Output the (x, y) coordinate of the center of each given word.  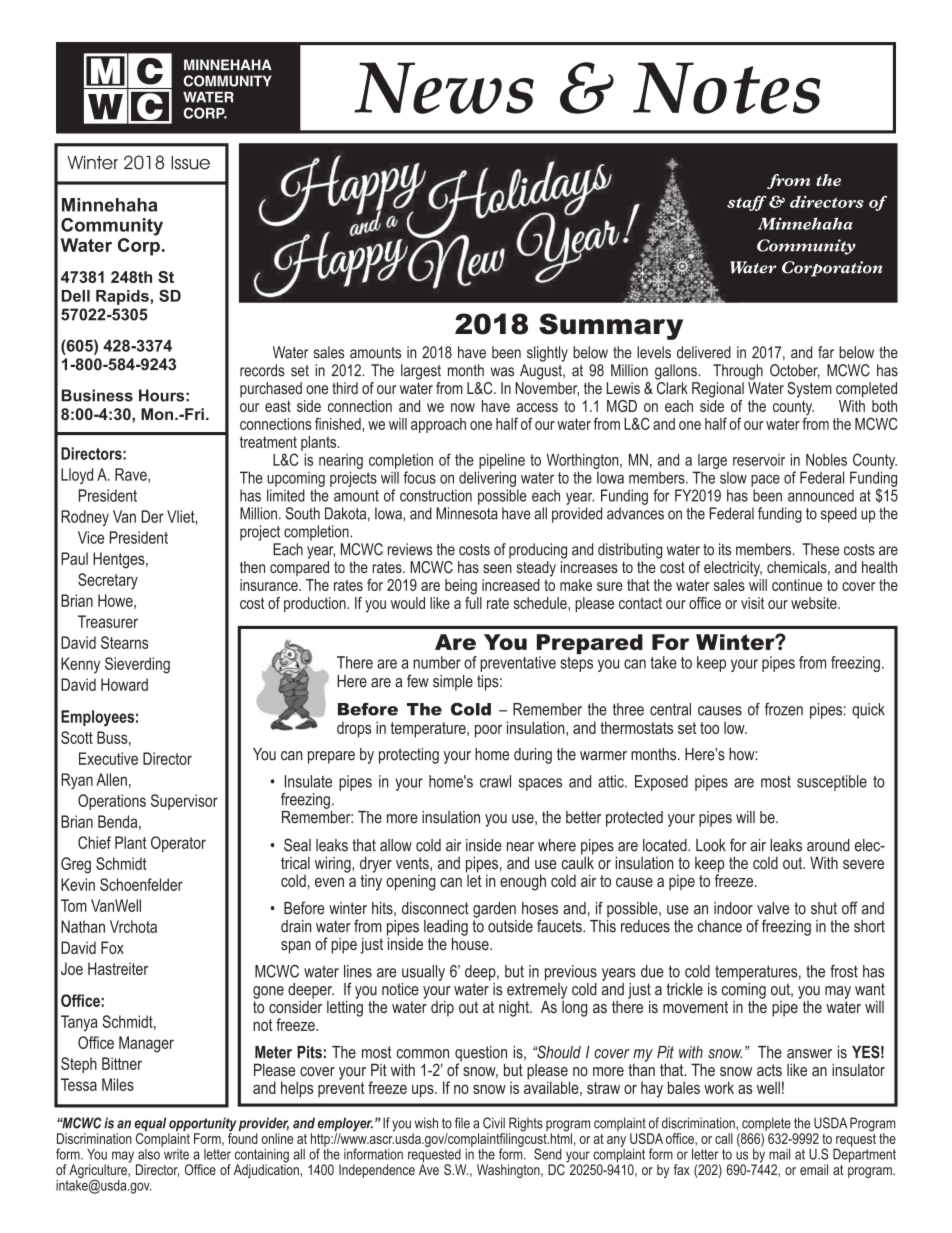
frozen (784, 709)
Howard (124, 684)
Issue (190, 163)
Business (97, 395)
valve (773, 908)
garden (494, 910)
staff (746, 203)
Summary (611, 326)
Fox (112, 947)
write (175, 1153)
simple (453, 683)
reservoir (759, 460)
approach (438, 425)
